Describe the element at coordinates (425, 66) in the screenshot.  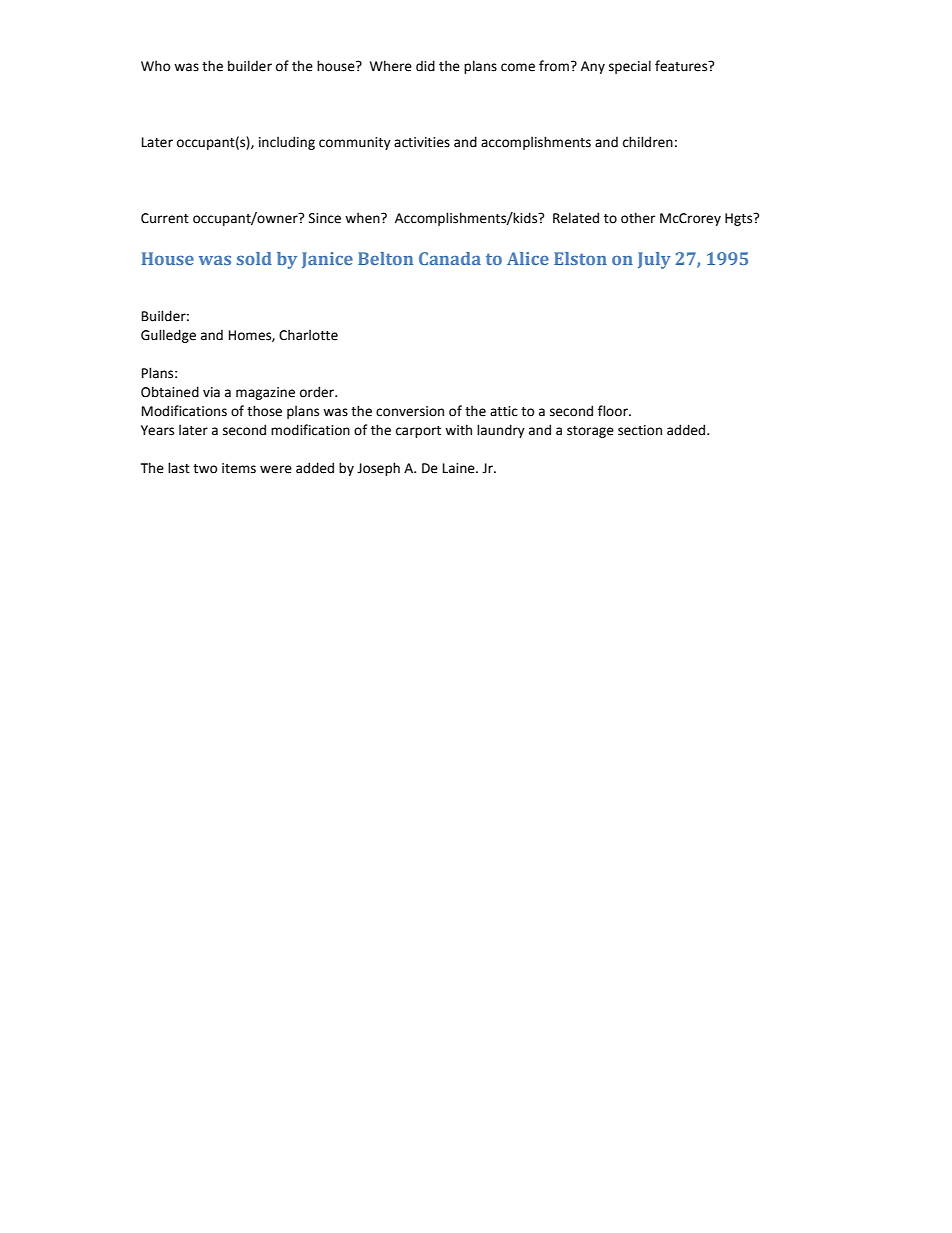
I see `did` at that location.
